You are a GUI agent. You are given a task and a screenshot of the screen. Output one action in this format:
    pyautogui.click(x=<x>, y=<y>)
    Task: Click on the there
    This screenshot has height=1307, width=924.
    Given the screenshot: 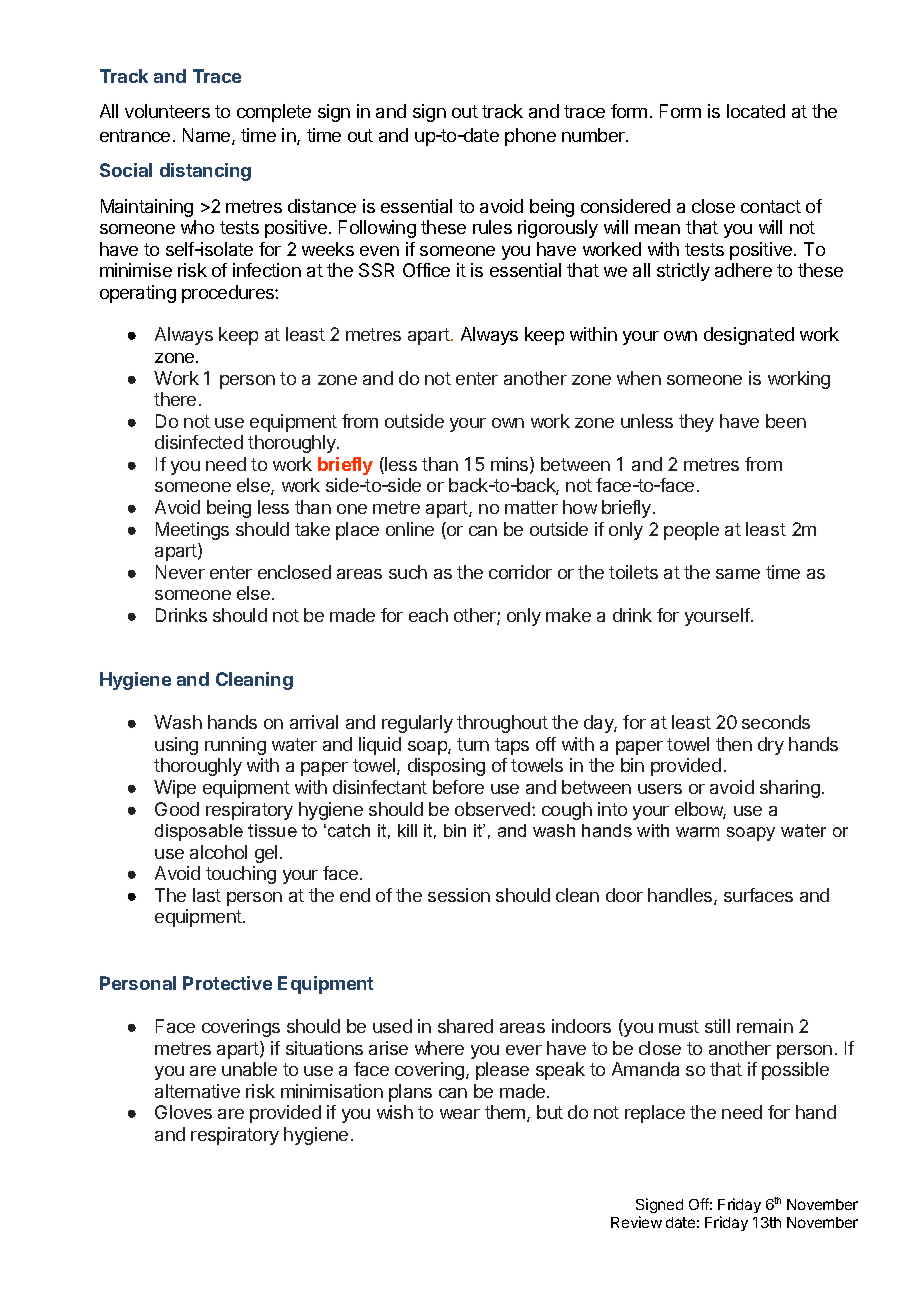 What is the action you would take?
    pyautogui.click(x=175, y=399)
